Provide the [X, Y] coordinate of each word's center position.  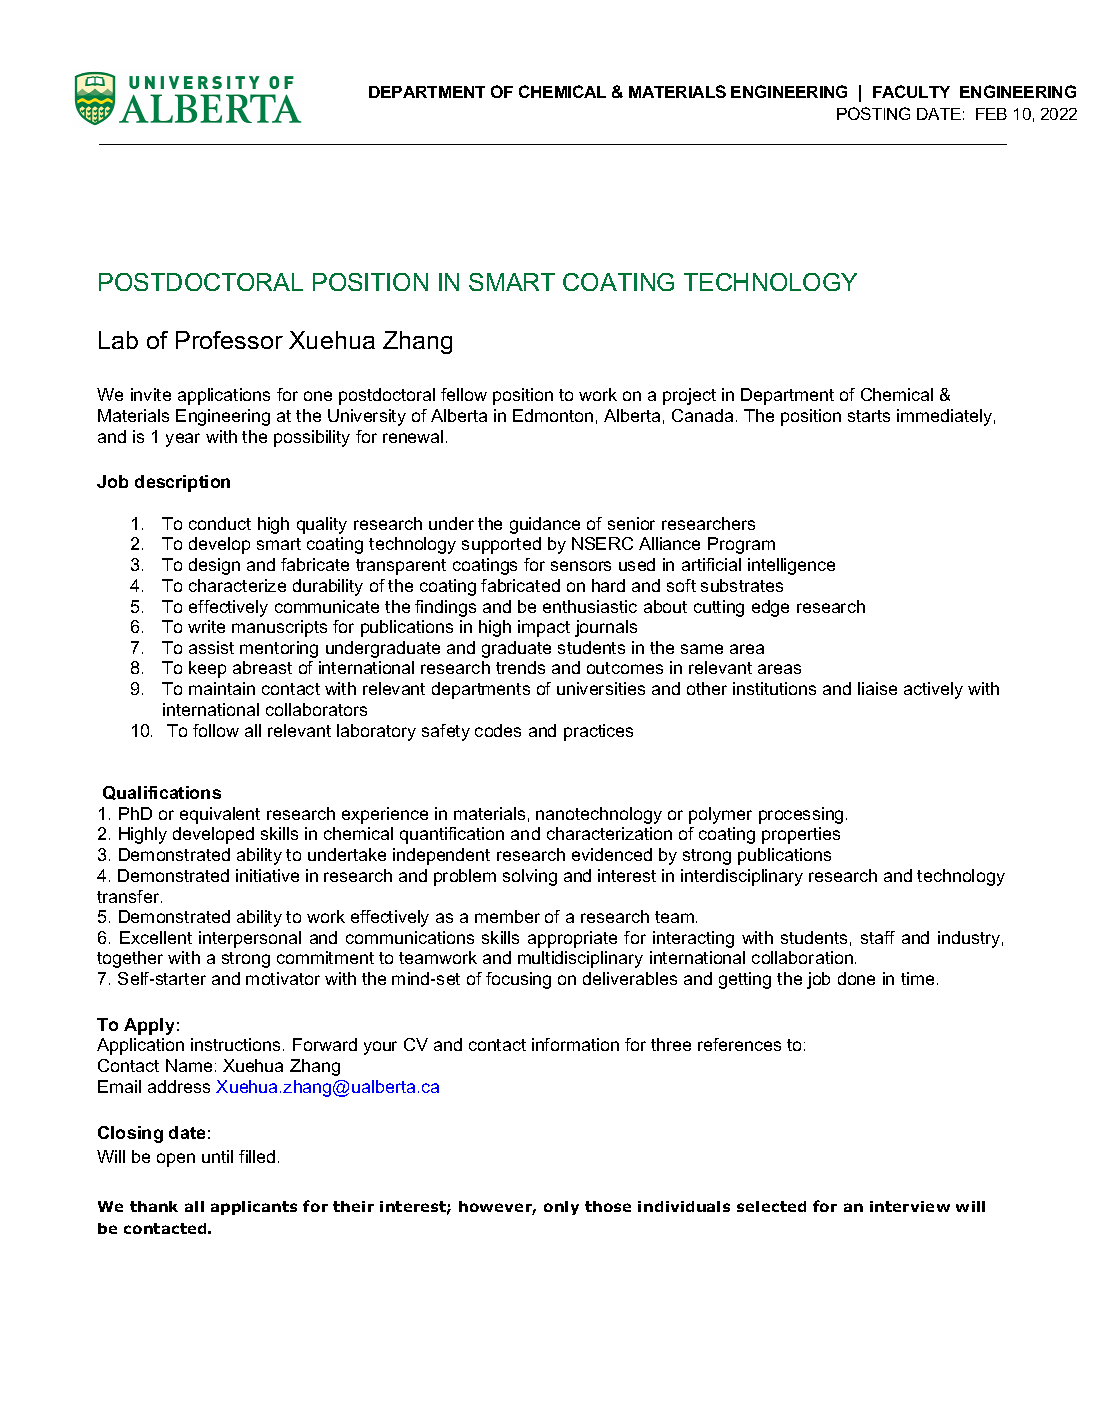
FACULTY [911, 91]
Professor [229, 340]
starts [869, 416]
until [217, 1156]
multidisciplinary [580, 959]
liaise [877, 688]
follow [216, 730]
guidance [545, 525]
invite [151, 394]
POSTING [873, 113]
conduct [220, 523]
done [856, 978]
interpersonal [250, 939]
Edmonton [553, 415]
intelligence [791, 566]
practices [598, 732]
